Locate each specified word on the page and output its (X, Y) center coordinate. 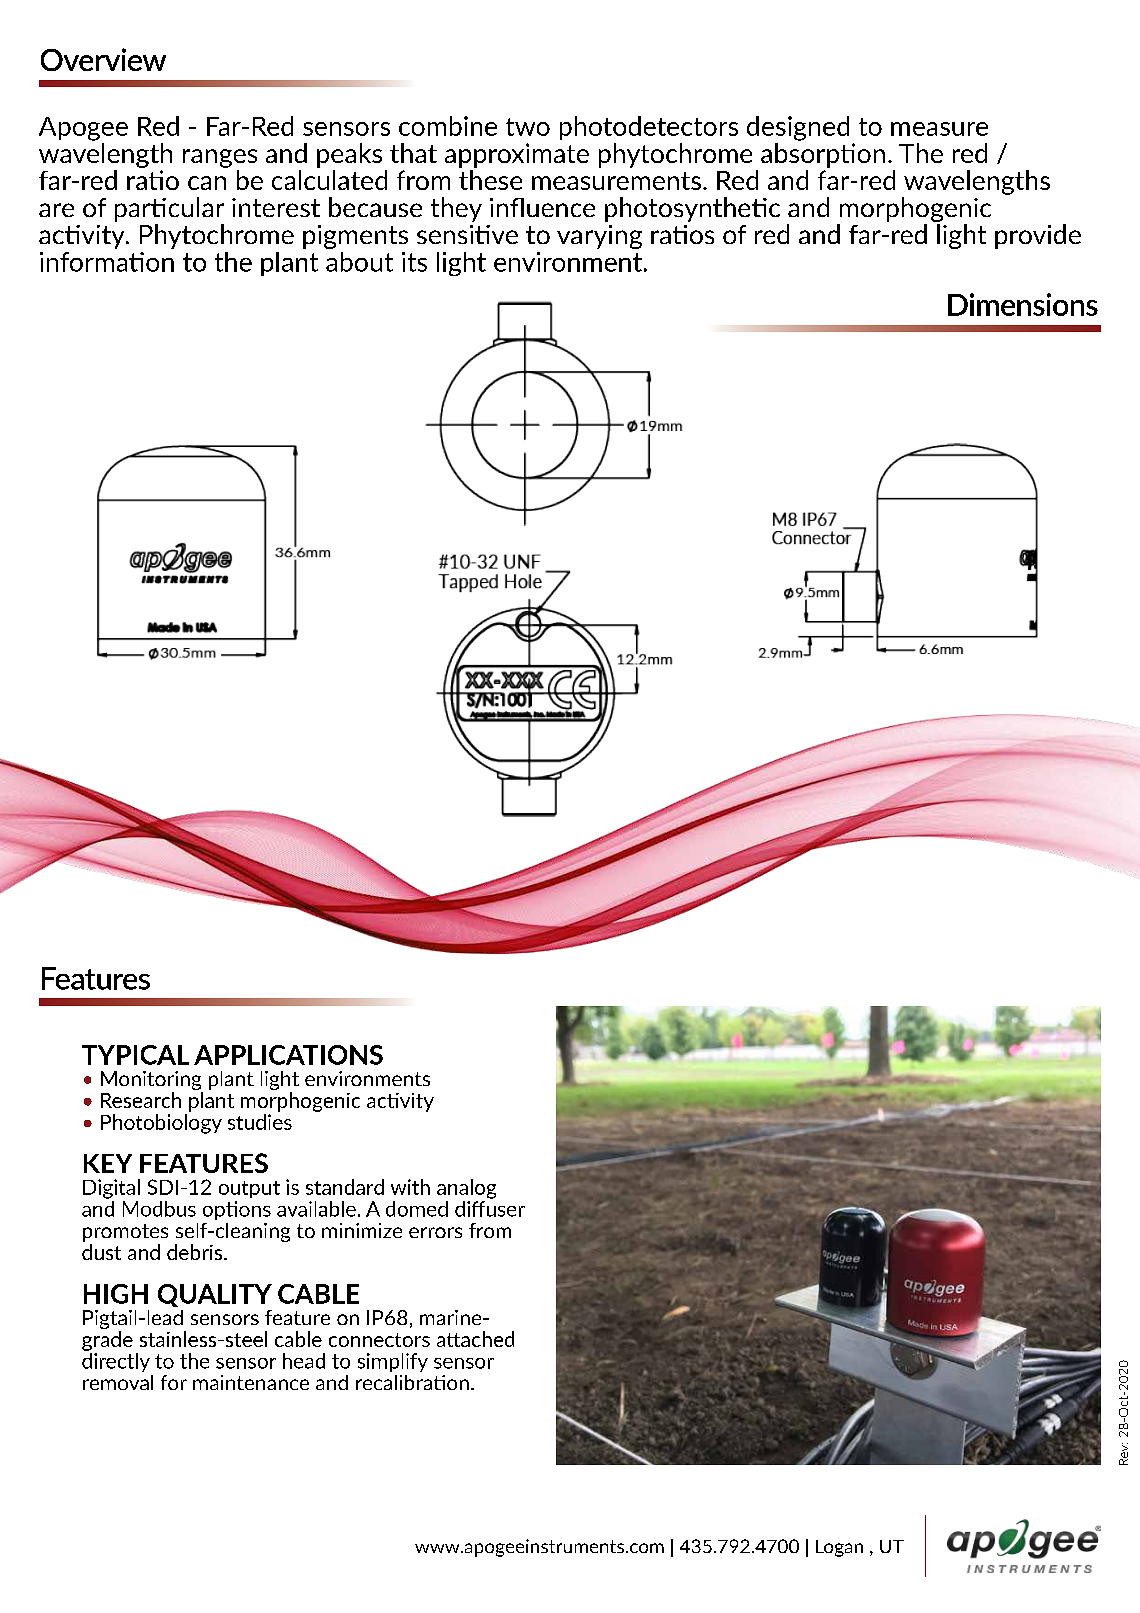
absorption (823, 154)
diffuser (490, 1207)
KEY (108, 1163)
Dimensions (1023, 304)
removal (118, 1382)
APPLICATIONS (288, 1055)
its (414, 262)
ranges (220, 158)
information (107, 262)
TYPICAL (135, 1055)
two (528, 127)
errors (435, 1232)
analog (466, 1189)
